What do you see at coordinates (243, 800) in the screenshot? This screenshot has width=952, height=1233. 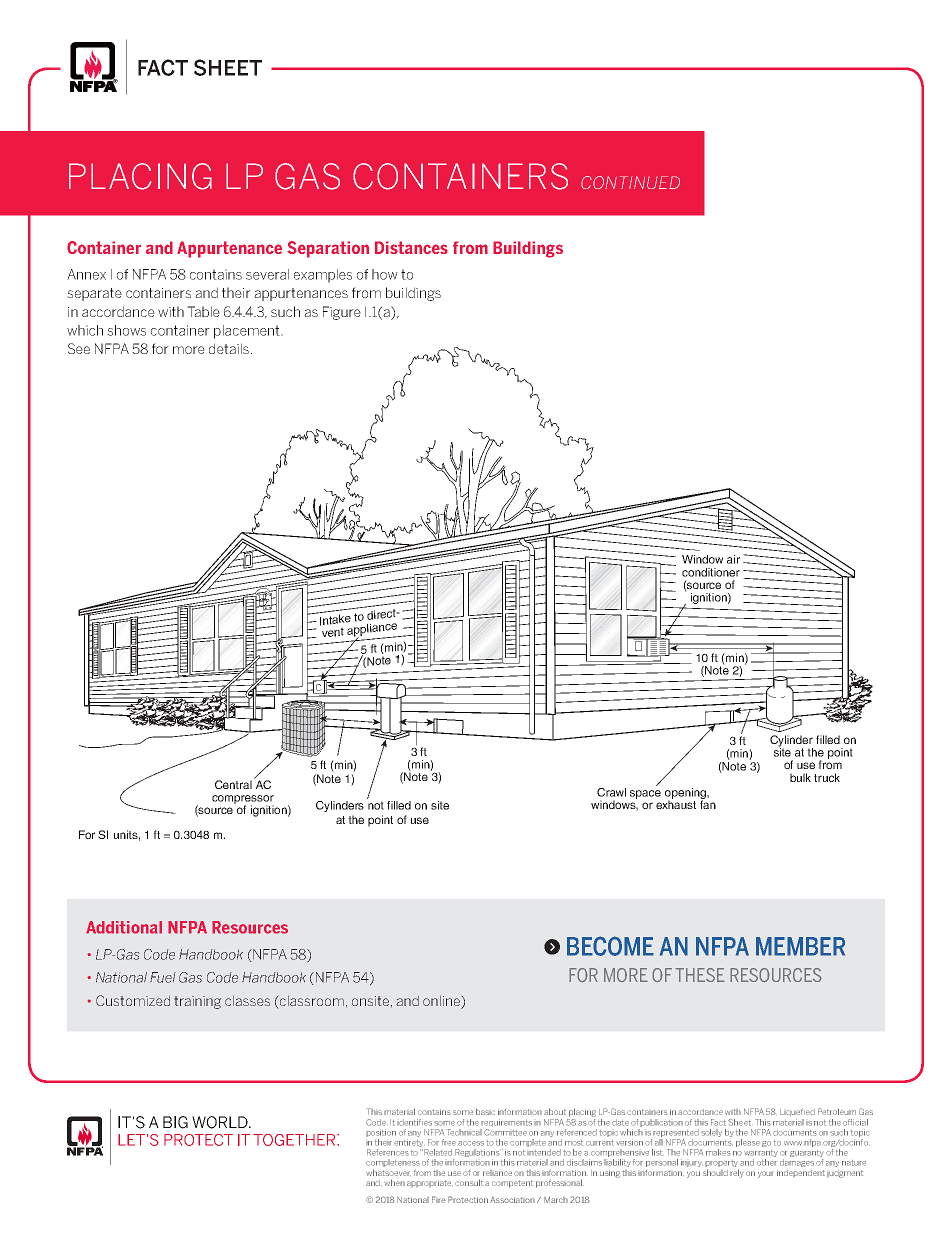 I see `compressor` at bounding box center [243, 800].
